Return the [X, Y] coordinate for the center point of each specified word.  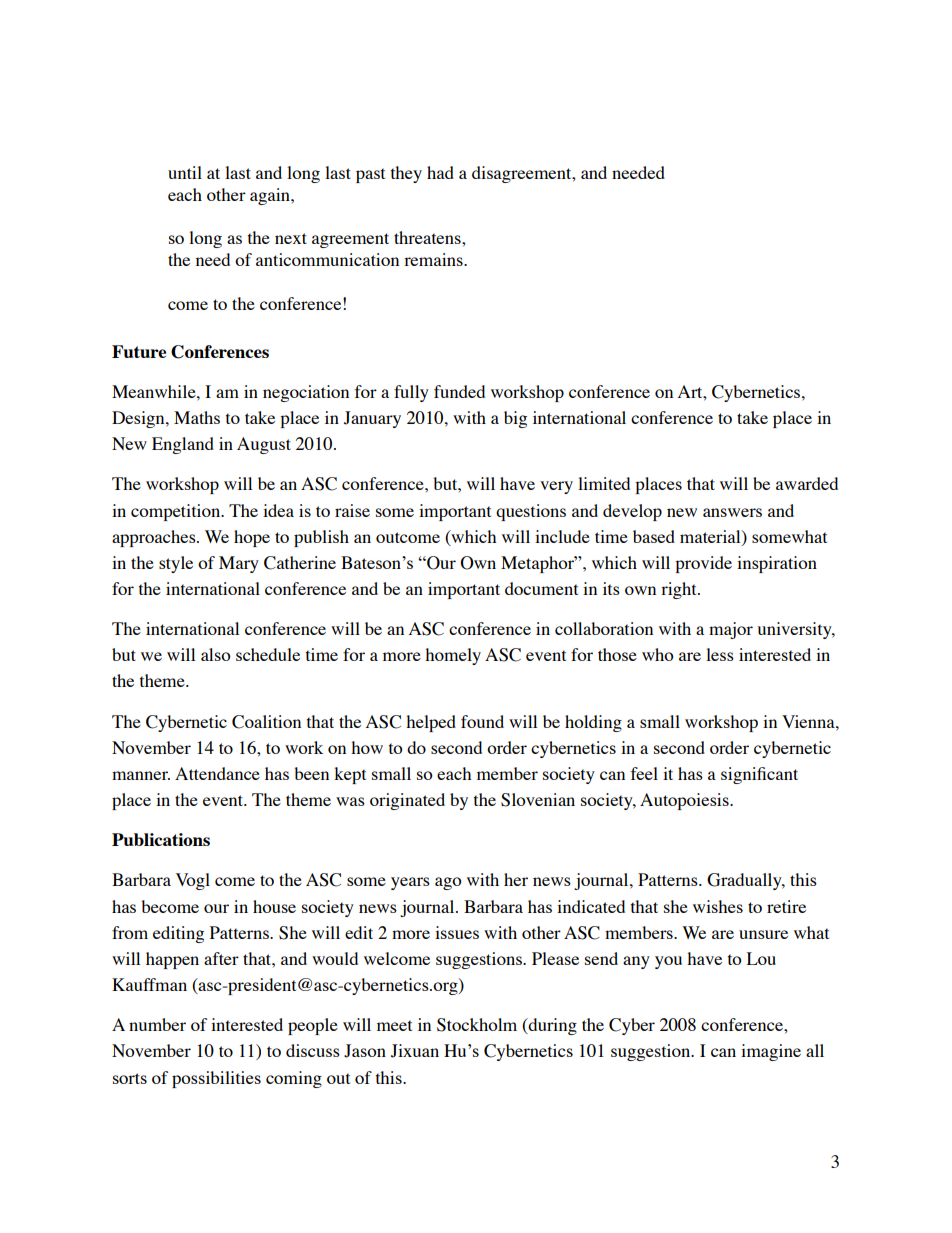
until [185, 172]
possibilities [216, 1079]
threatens [428, 237]
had [440, 172]
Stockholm [477, 1025]
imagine [771, 1052]
